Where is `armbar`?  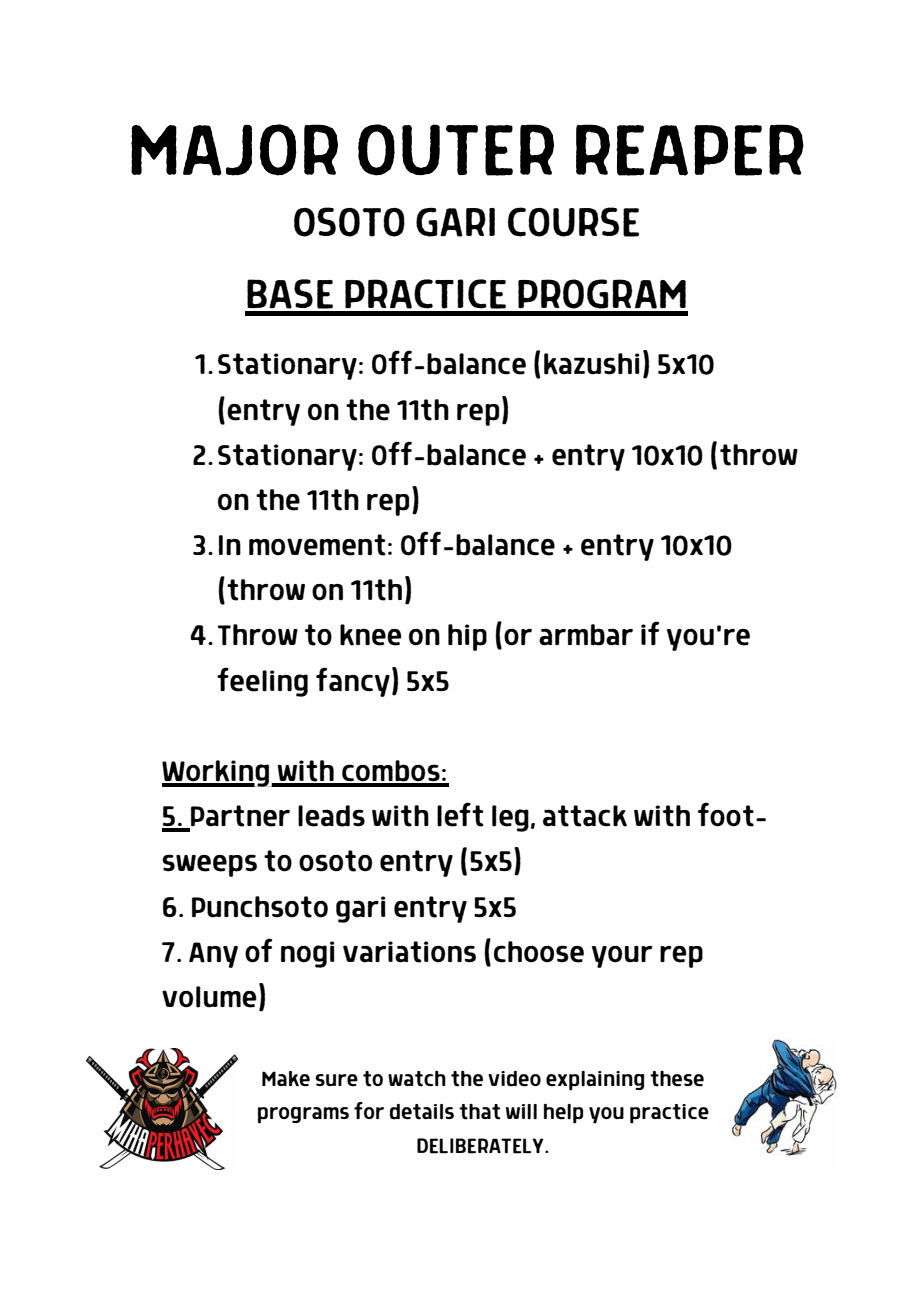
armbar is located at coordinates (586, 635).
